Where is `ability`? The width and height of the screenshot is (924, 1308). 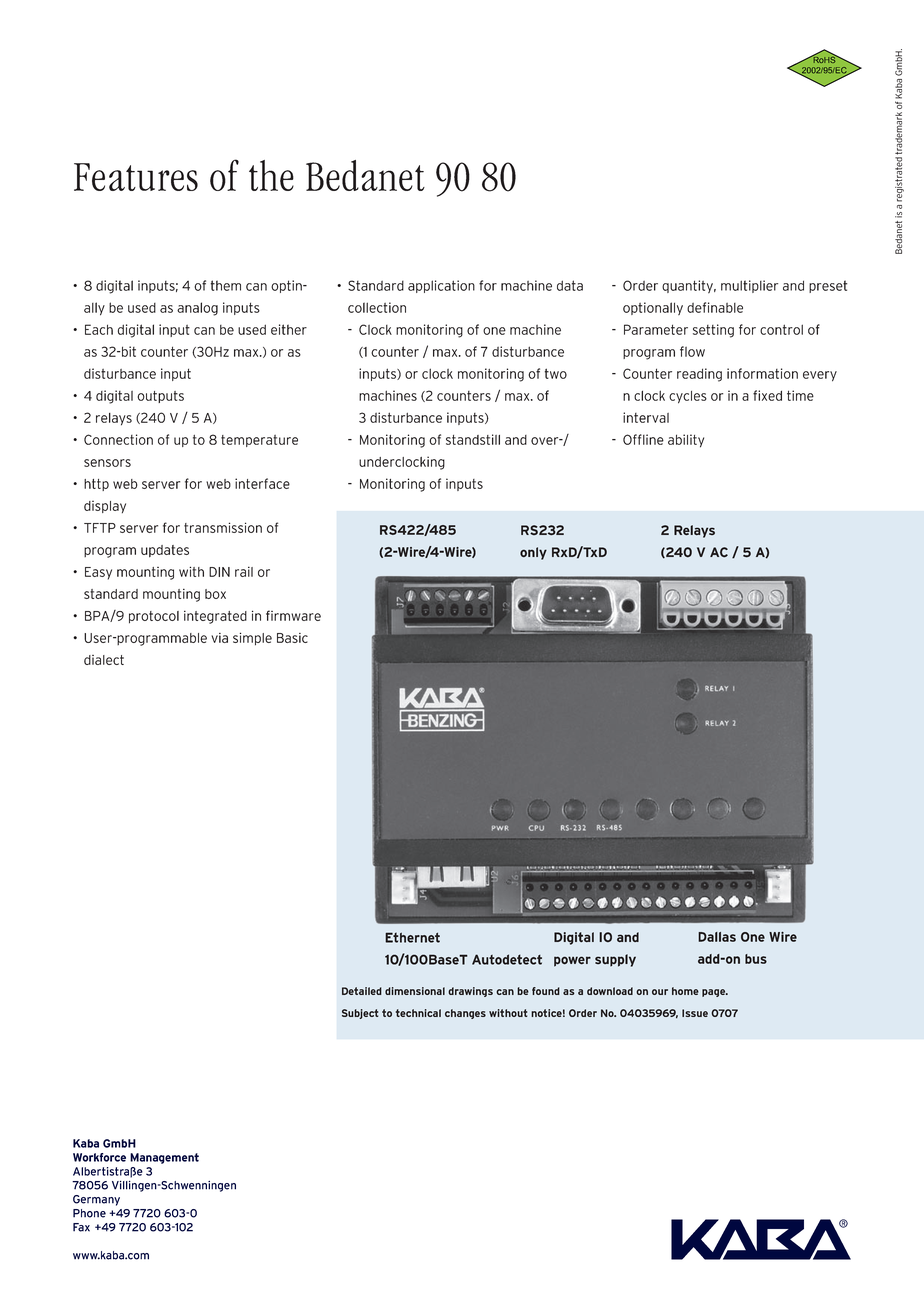 ability is located at coordinates (686, 441).
